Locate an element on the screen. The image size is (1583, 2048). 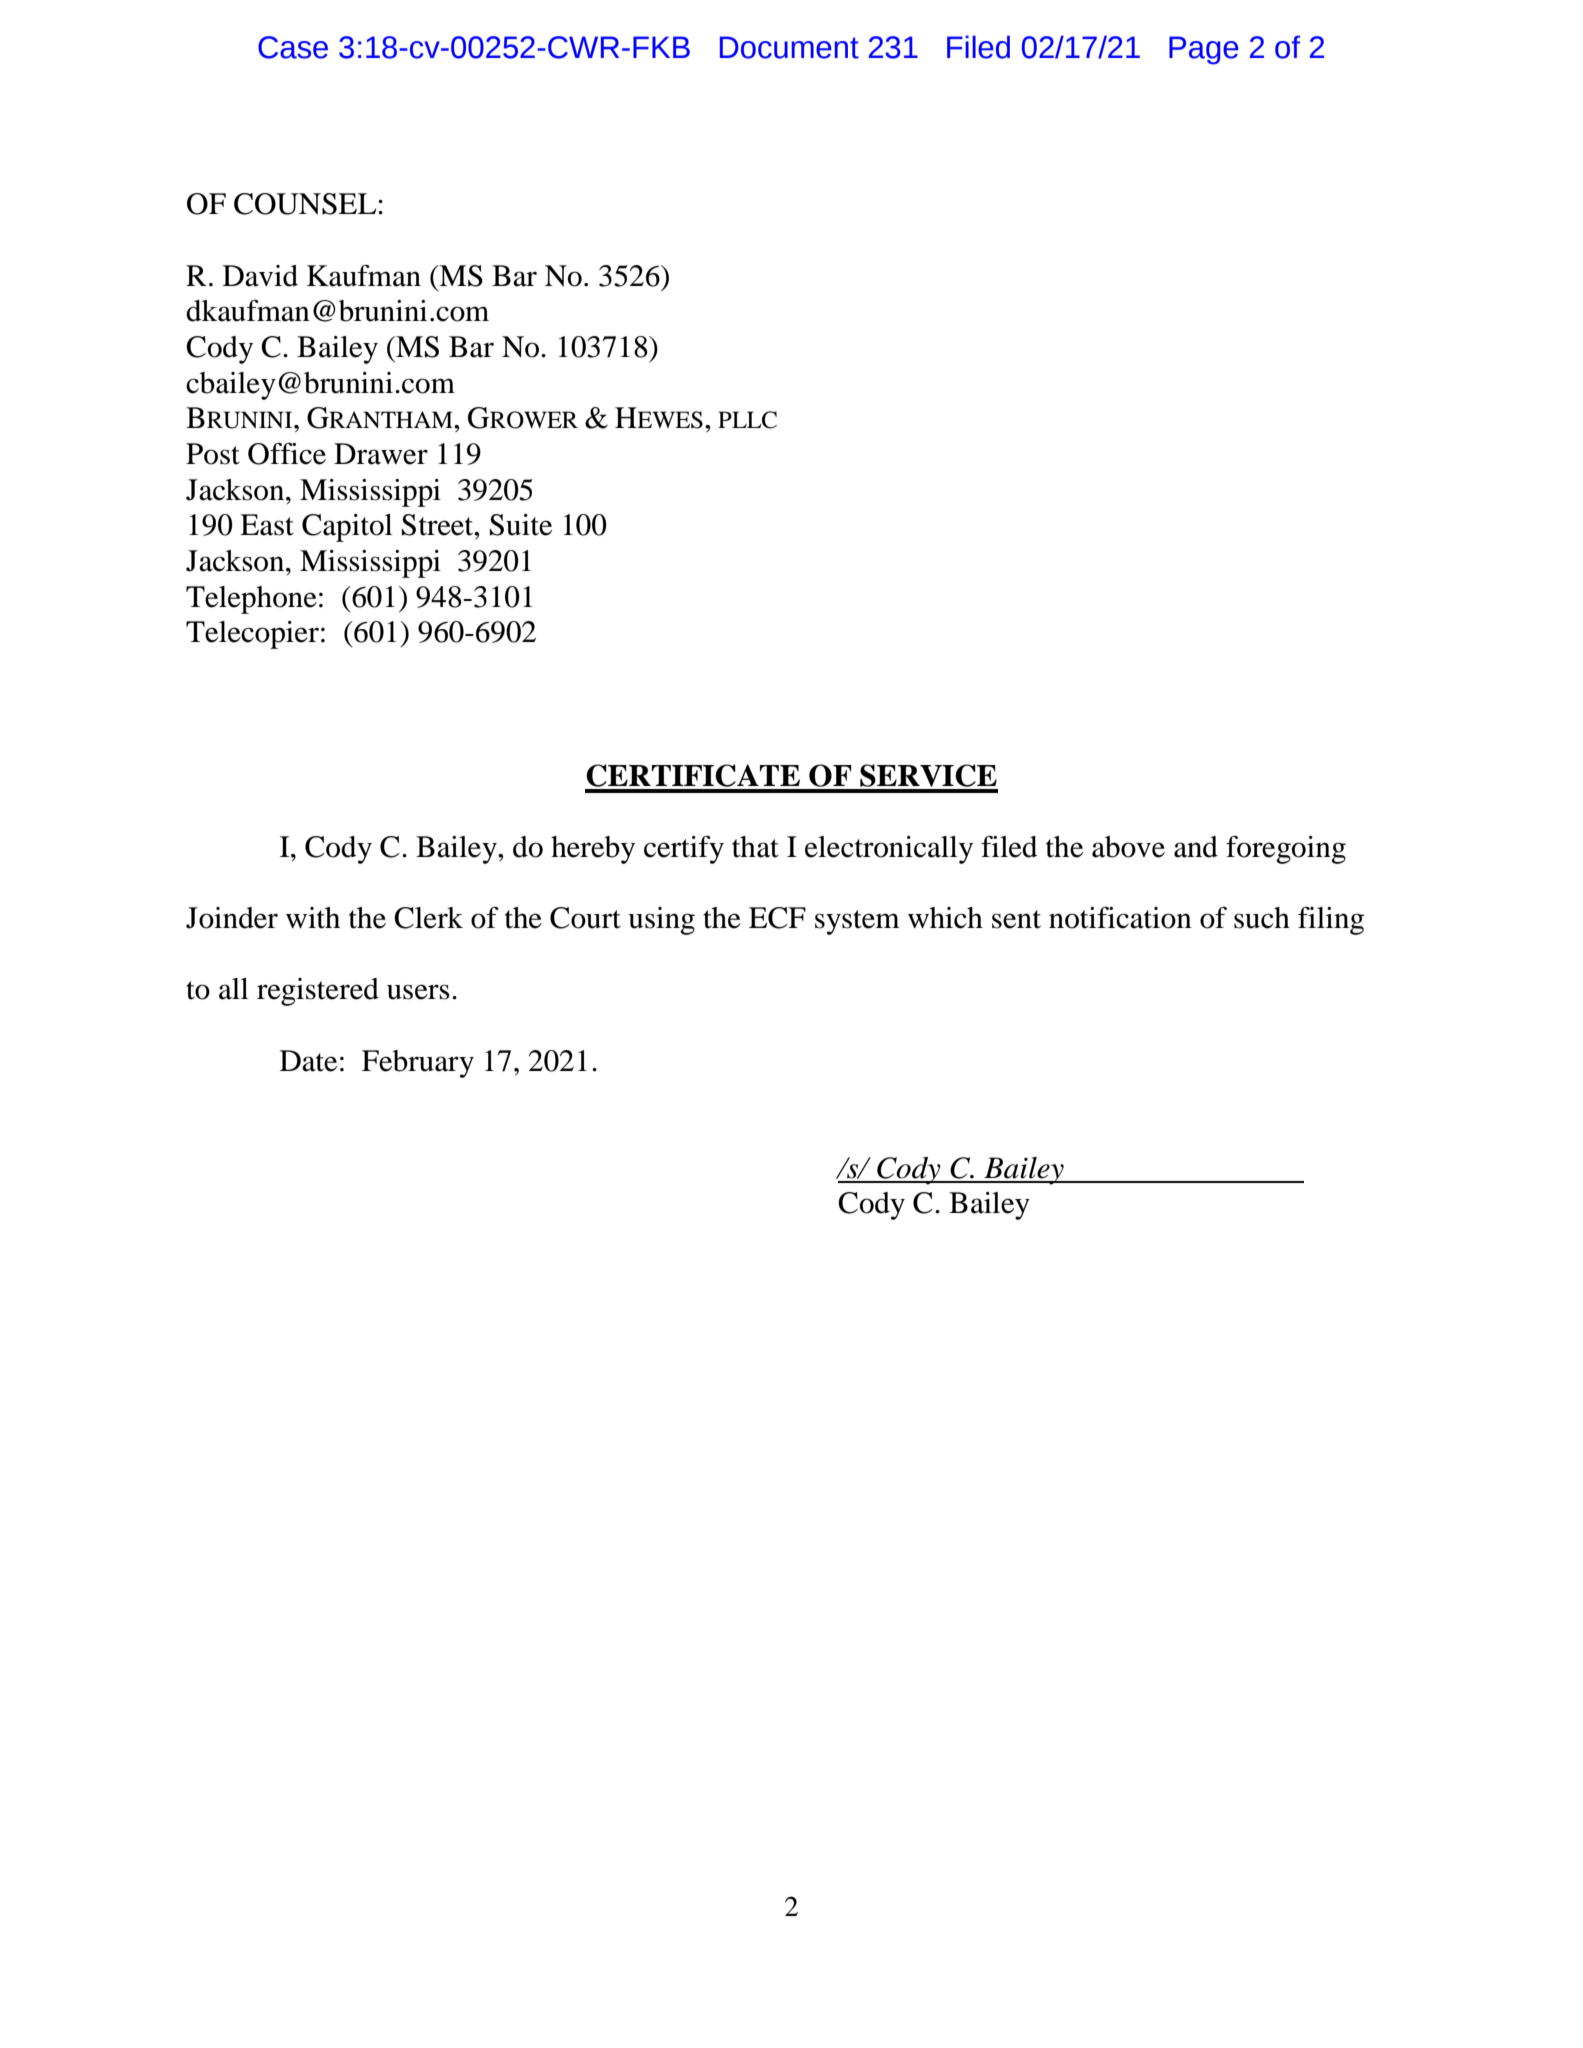
Document is located at coordinates (789, 47).
